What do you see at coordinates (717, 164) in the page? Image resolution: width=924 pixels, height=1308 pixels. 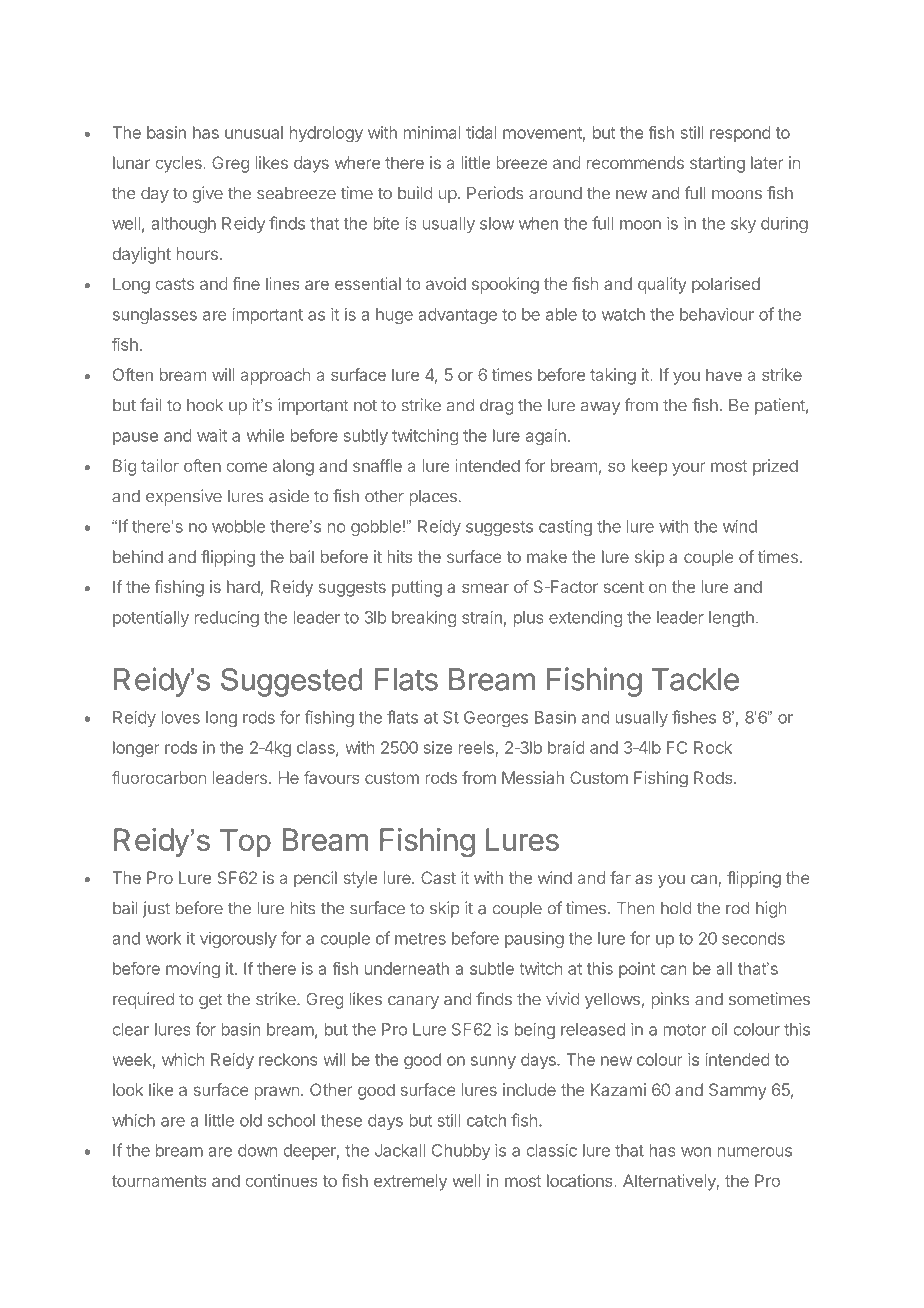 I see `starting` at bounding box center [717, 164].
